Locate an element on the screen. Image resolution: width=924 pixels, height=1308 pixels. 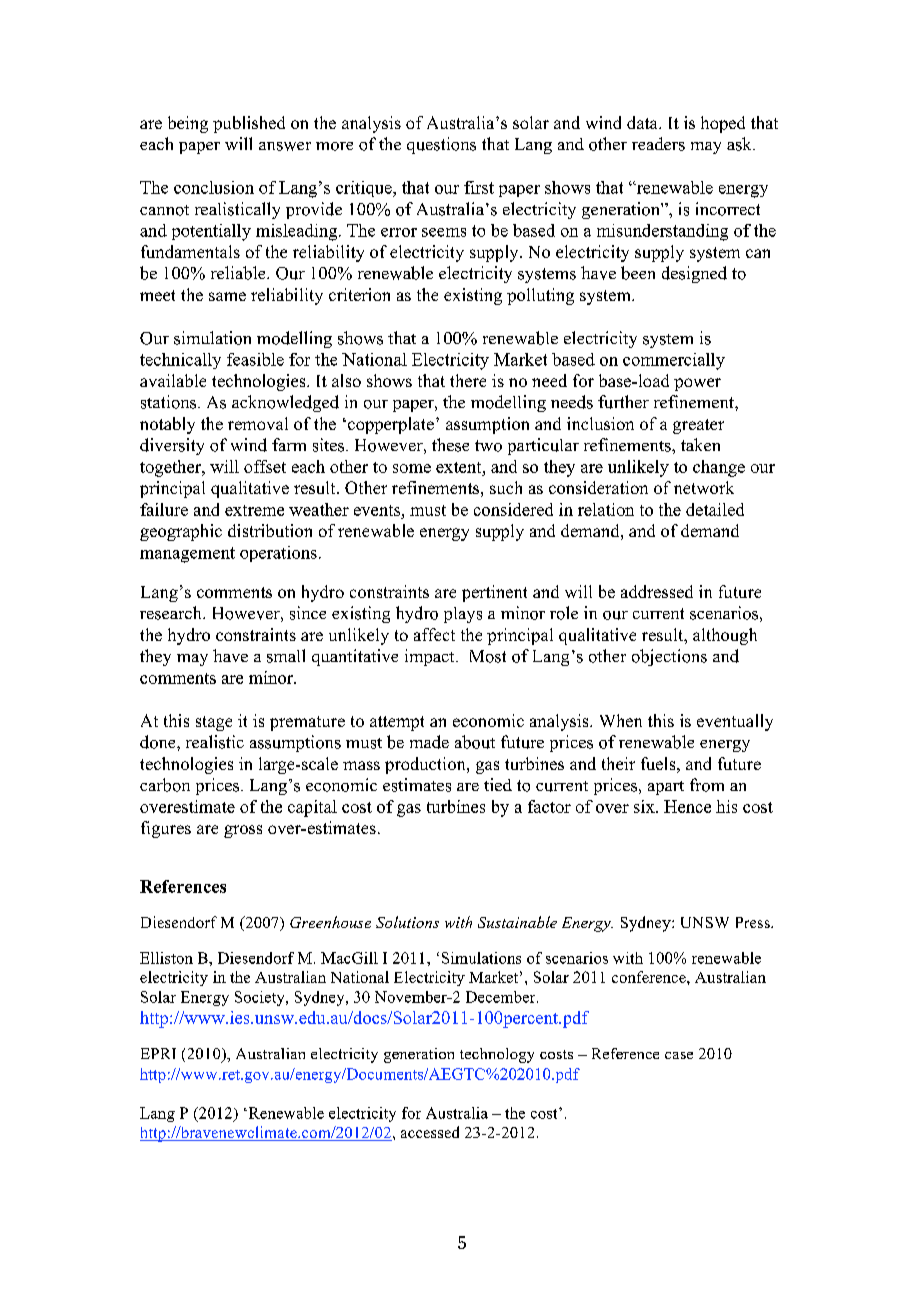
published is located at coordinates (249, 124).
